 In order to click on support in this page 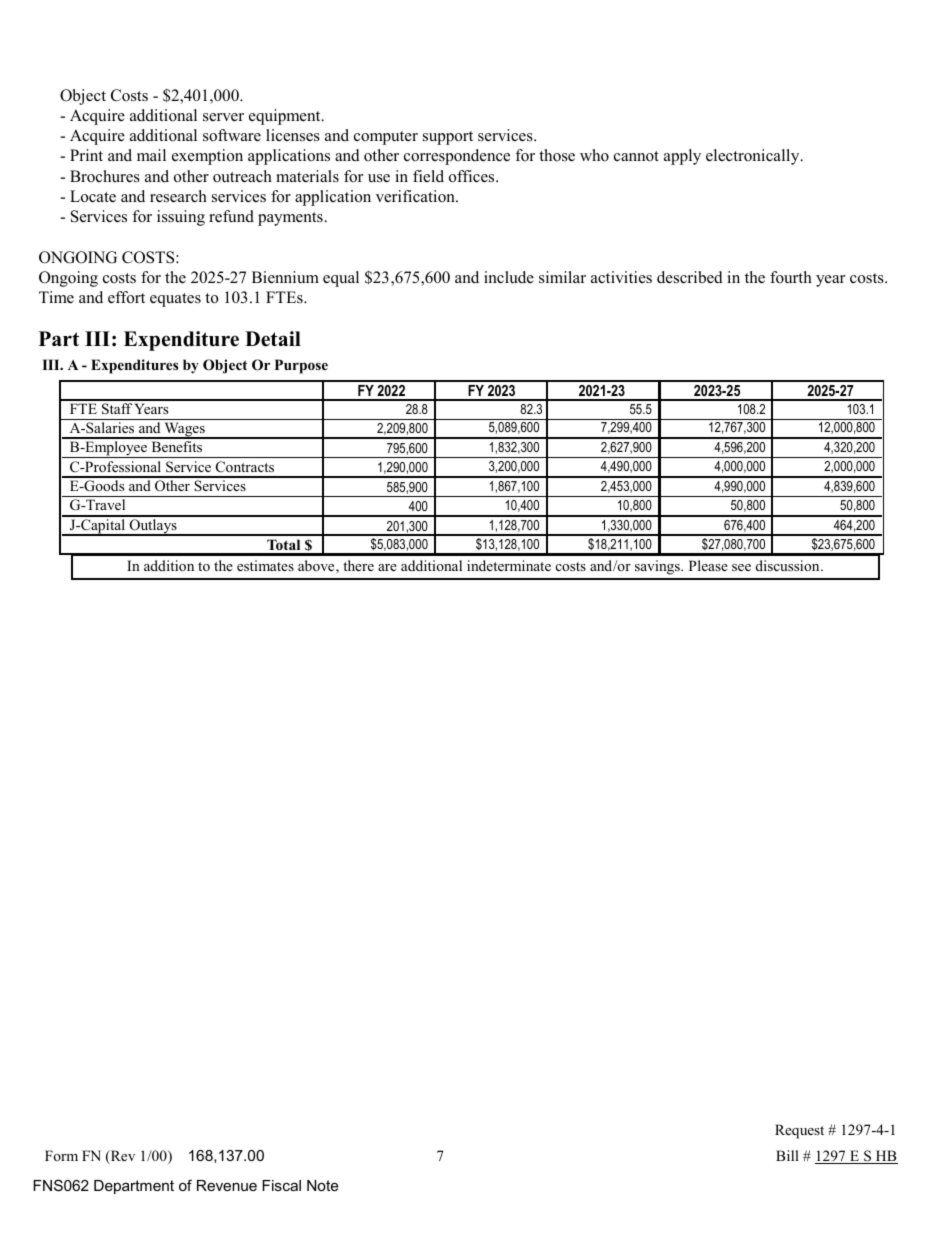, I will do `click(448, 138)`.
